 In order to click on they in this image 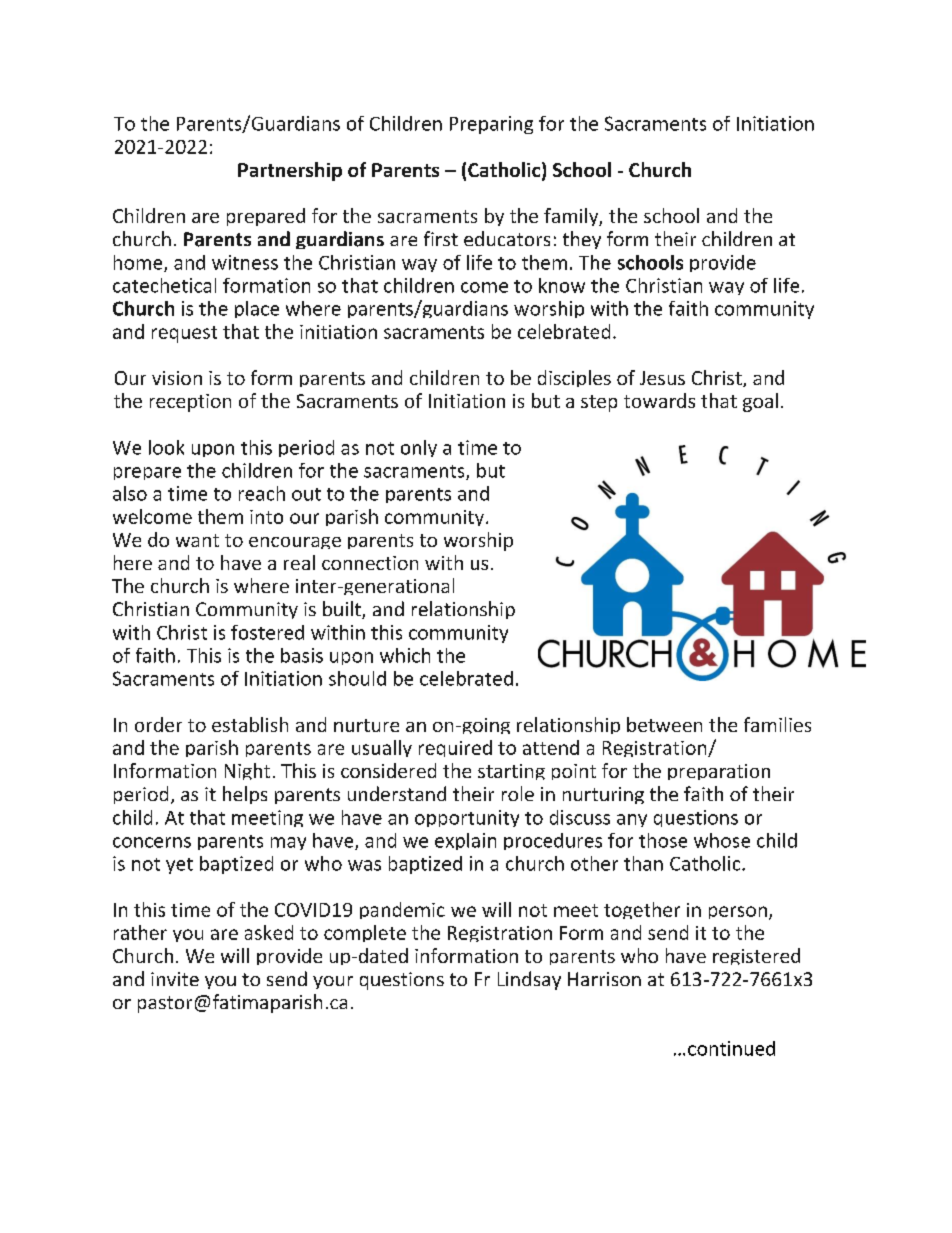, I will do `click(582, 240)`.
